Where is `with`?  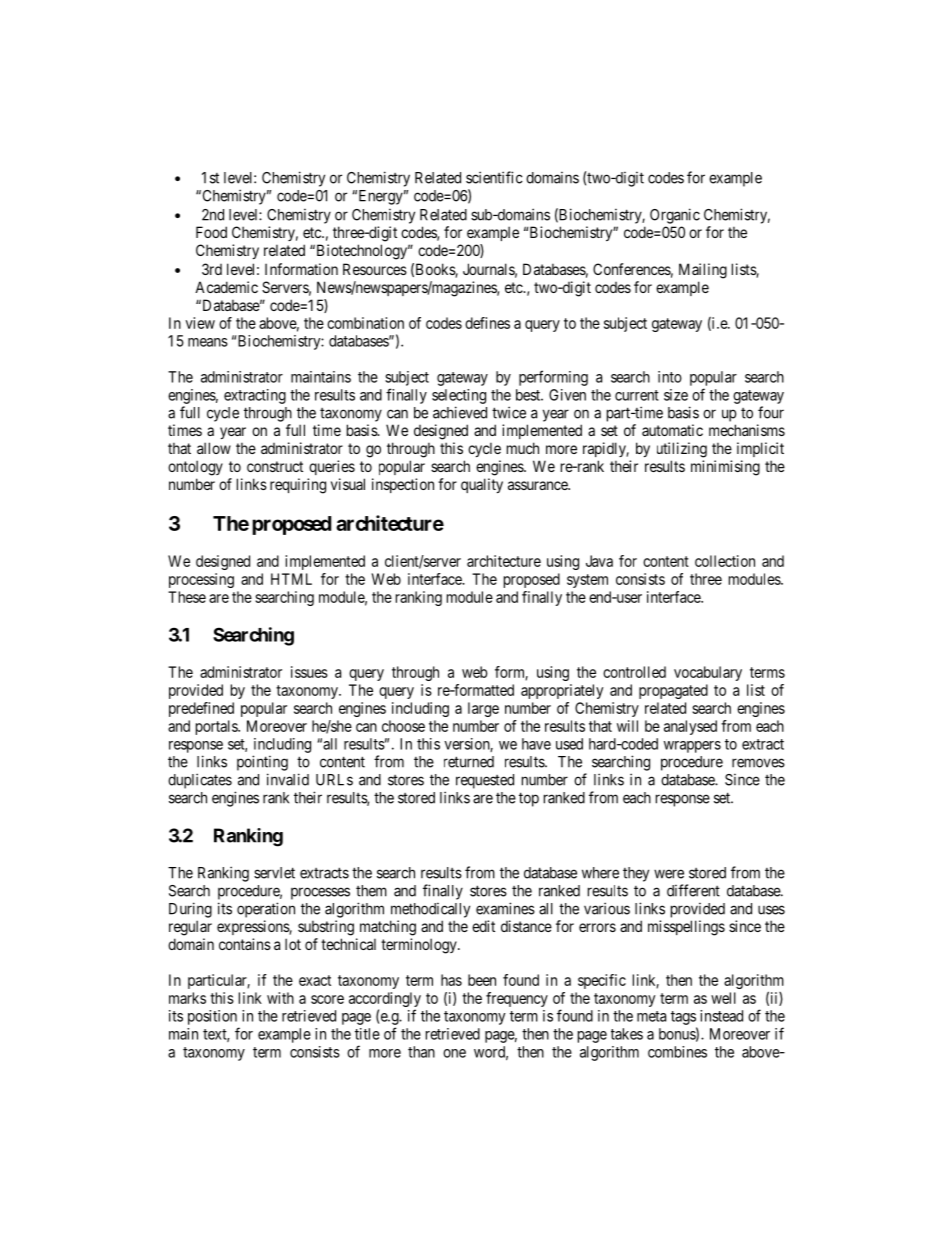
with is located at coordinates (280, 998).
